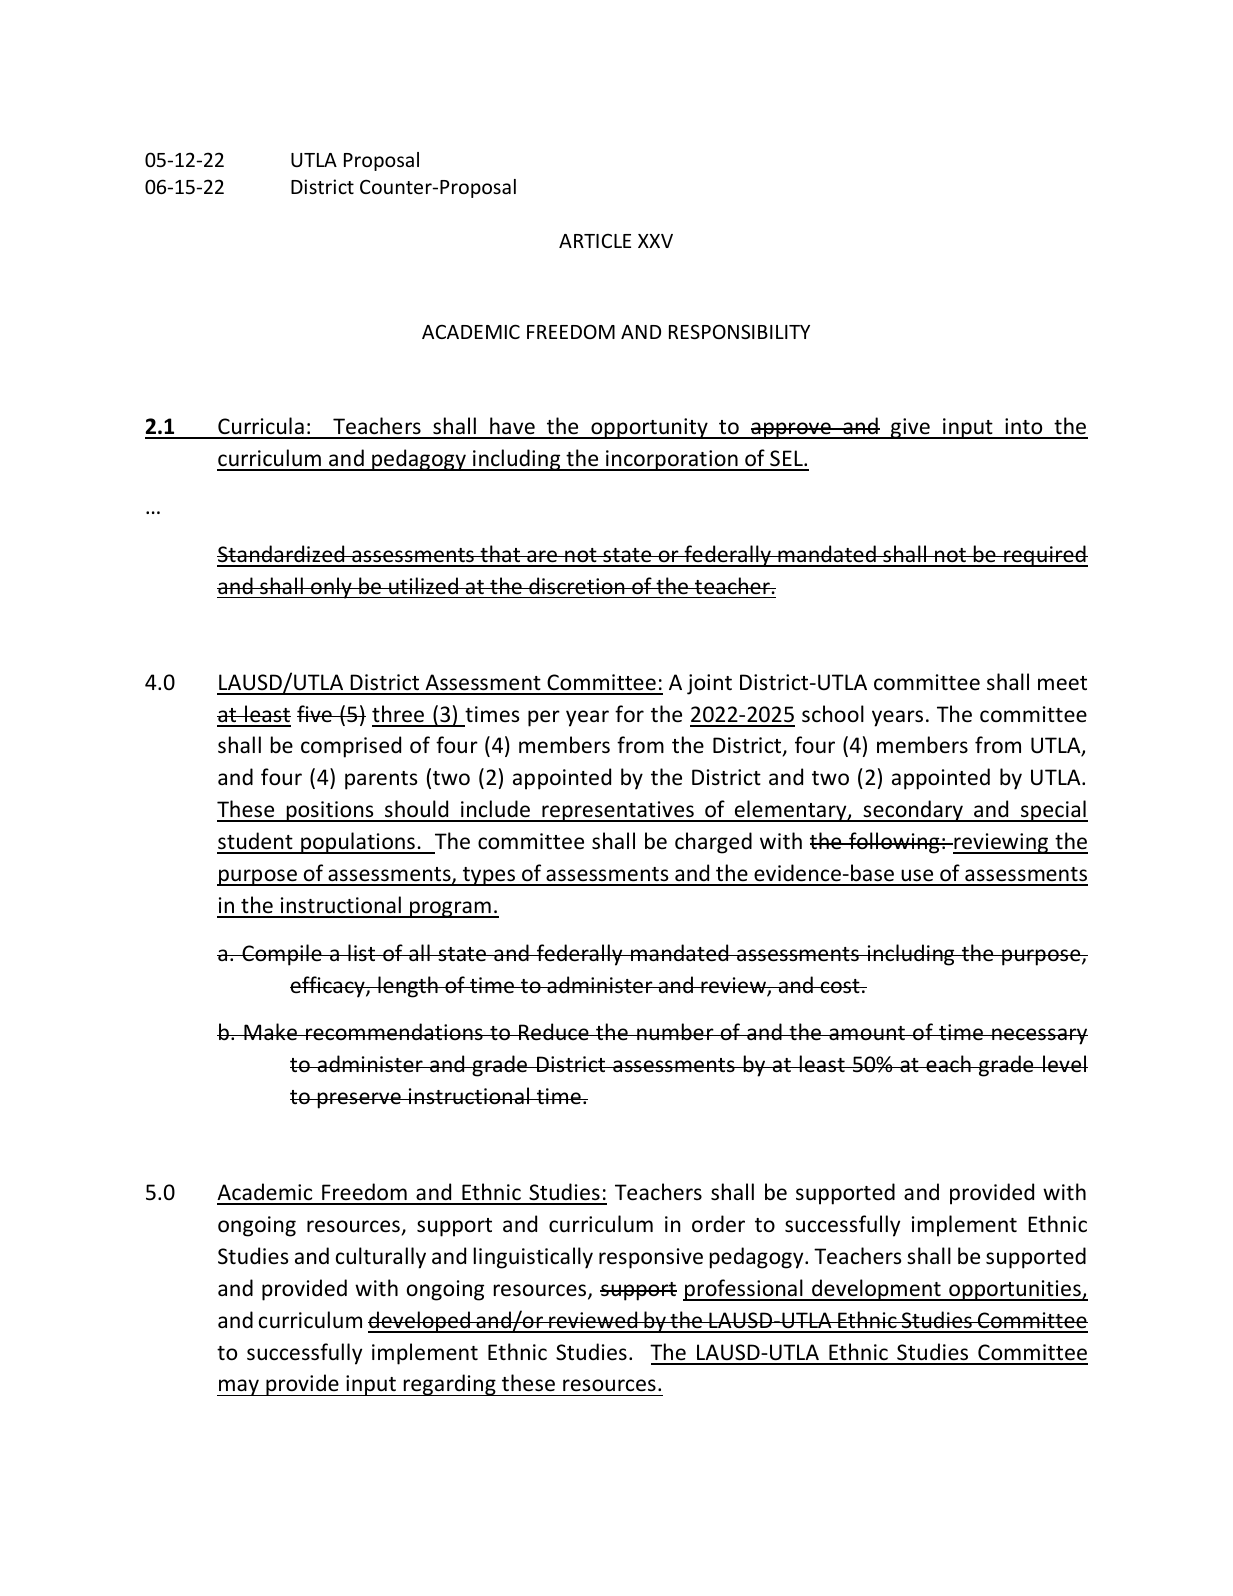  Describe the element at coordinates (1045, 556) in the screenshot. I see `required` at that location.
